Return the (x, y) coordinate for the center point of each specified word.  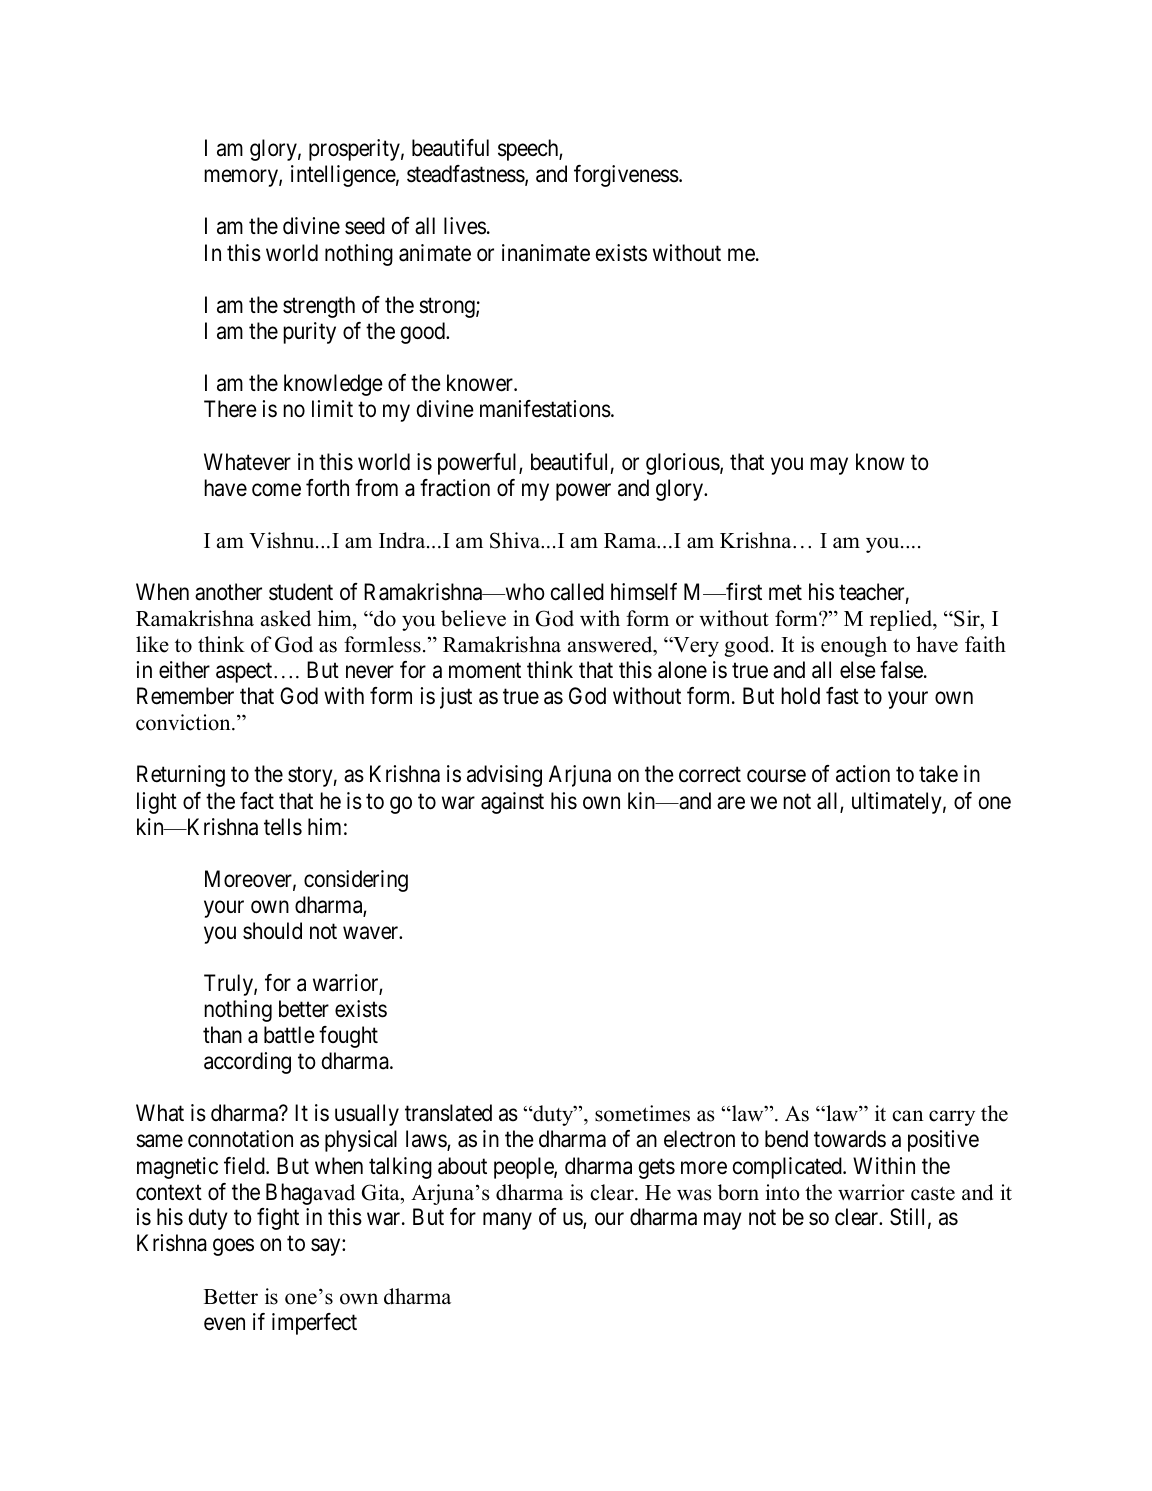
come (276, 490)
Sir (967, 618)
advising (504, 776)
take (938, 774)
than (222, 1035)
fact (257, 801)
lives (465, 226)
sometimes (642, 1113)
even (224, 1324)
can (907, 1116)
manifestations (545, 409)
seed (365, 226)
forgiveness (626, 176)
